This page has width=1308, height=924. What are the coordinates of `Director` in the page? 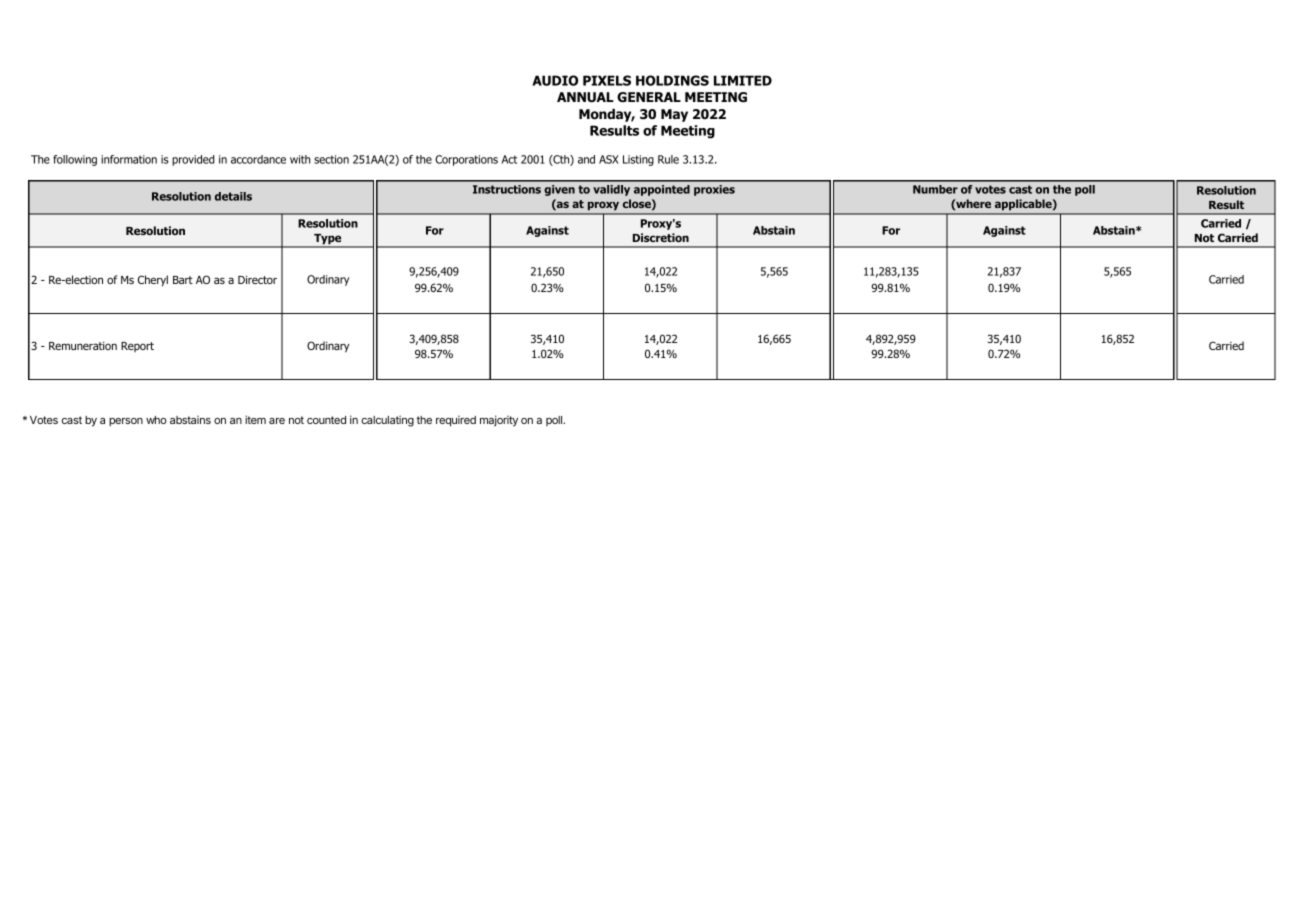 It's located at (257, 280).
